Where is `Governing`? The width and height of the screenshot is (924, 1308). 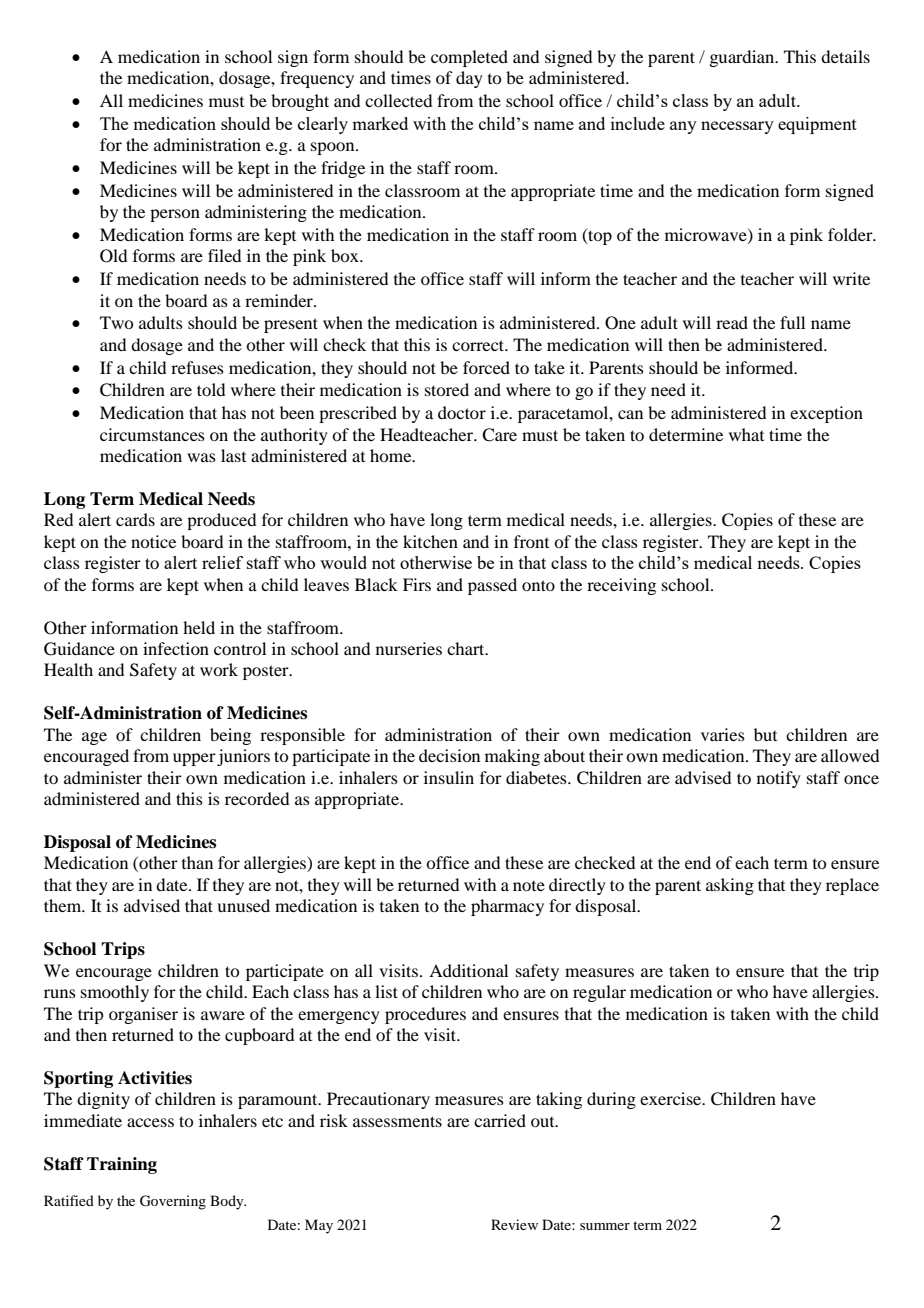 Governing is located at coordinates (173, 1202).
